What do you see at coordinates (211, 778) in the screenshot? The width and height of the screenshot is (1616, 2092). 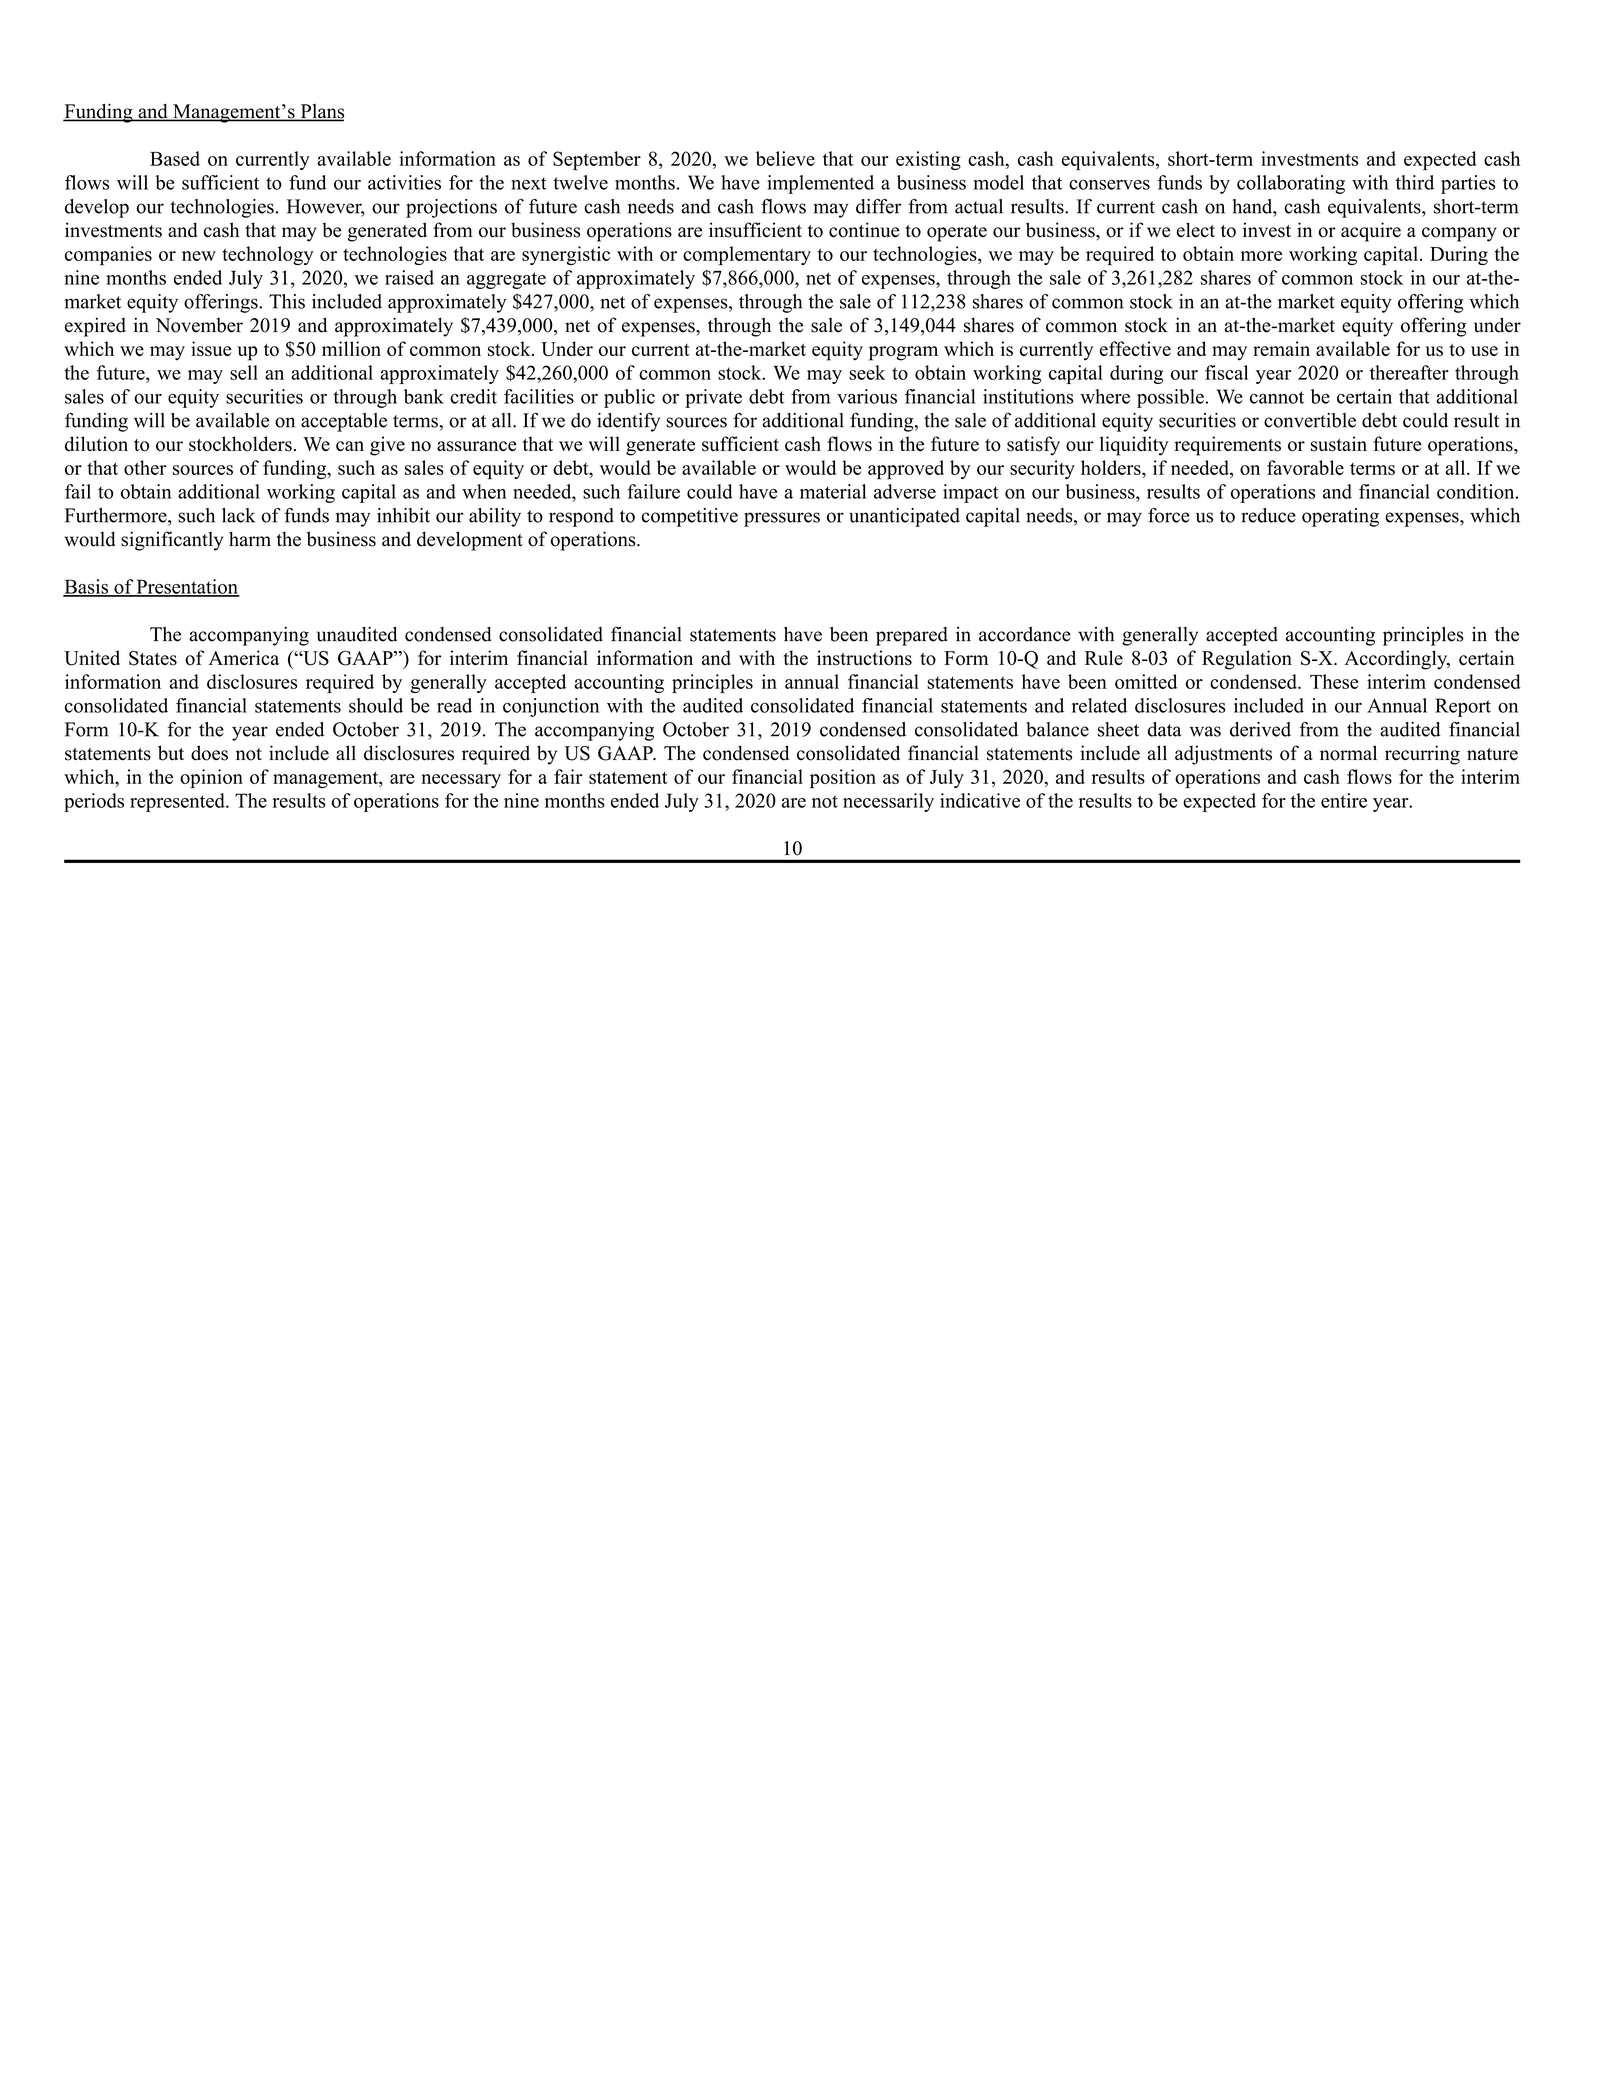 I see `opinion` at bounding box center [211, 778].
